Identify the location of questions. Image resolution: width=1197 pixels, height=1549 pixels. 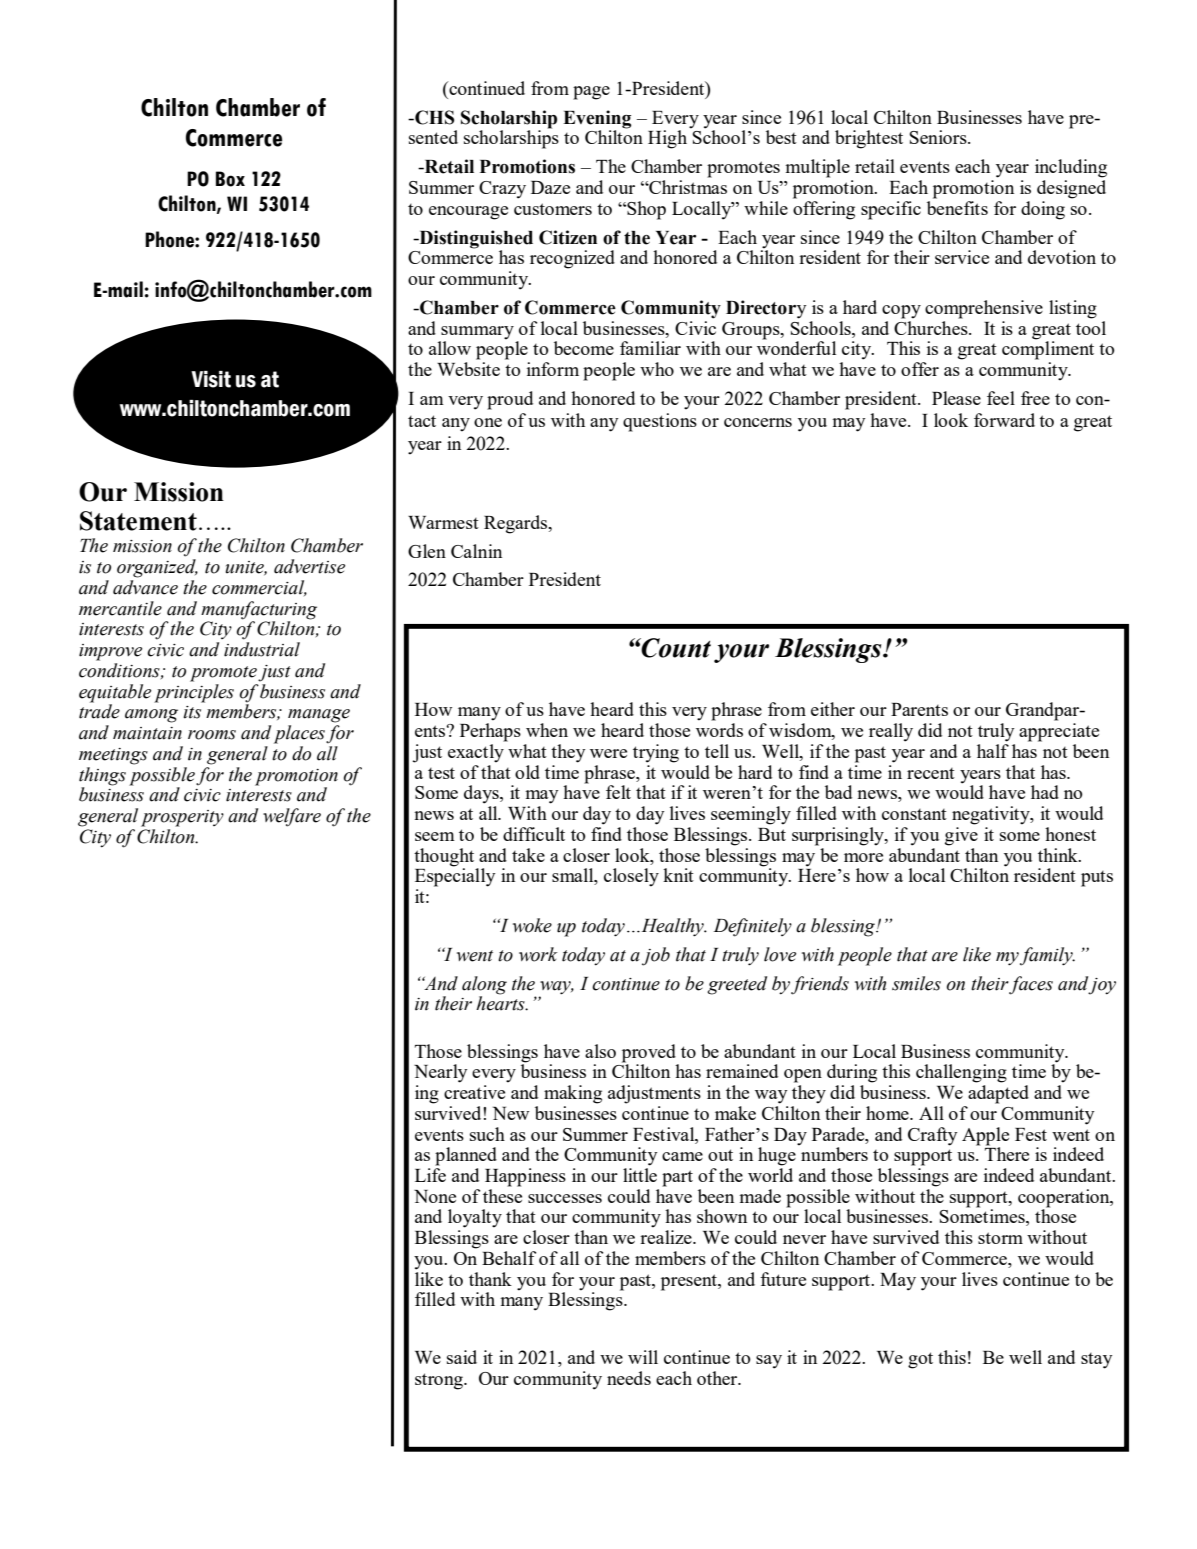
(660, 422).
